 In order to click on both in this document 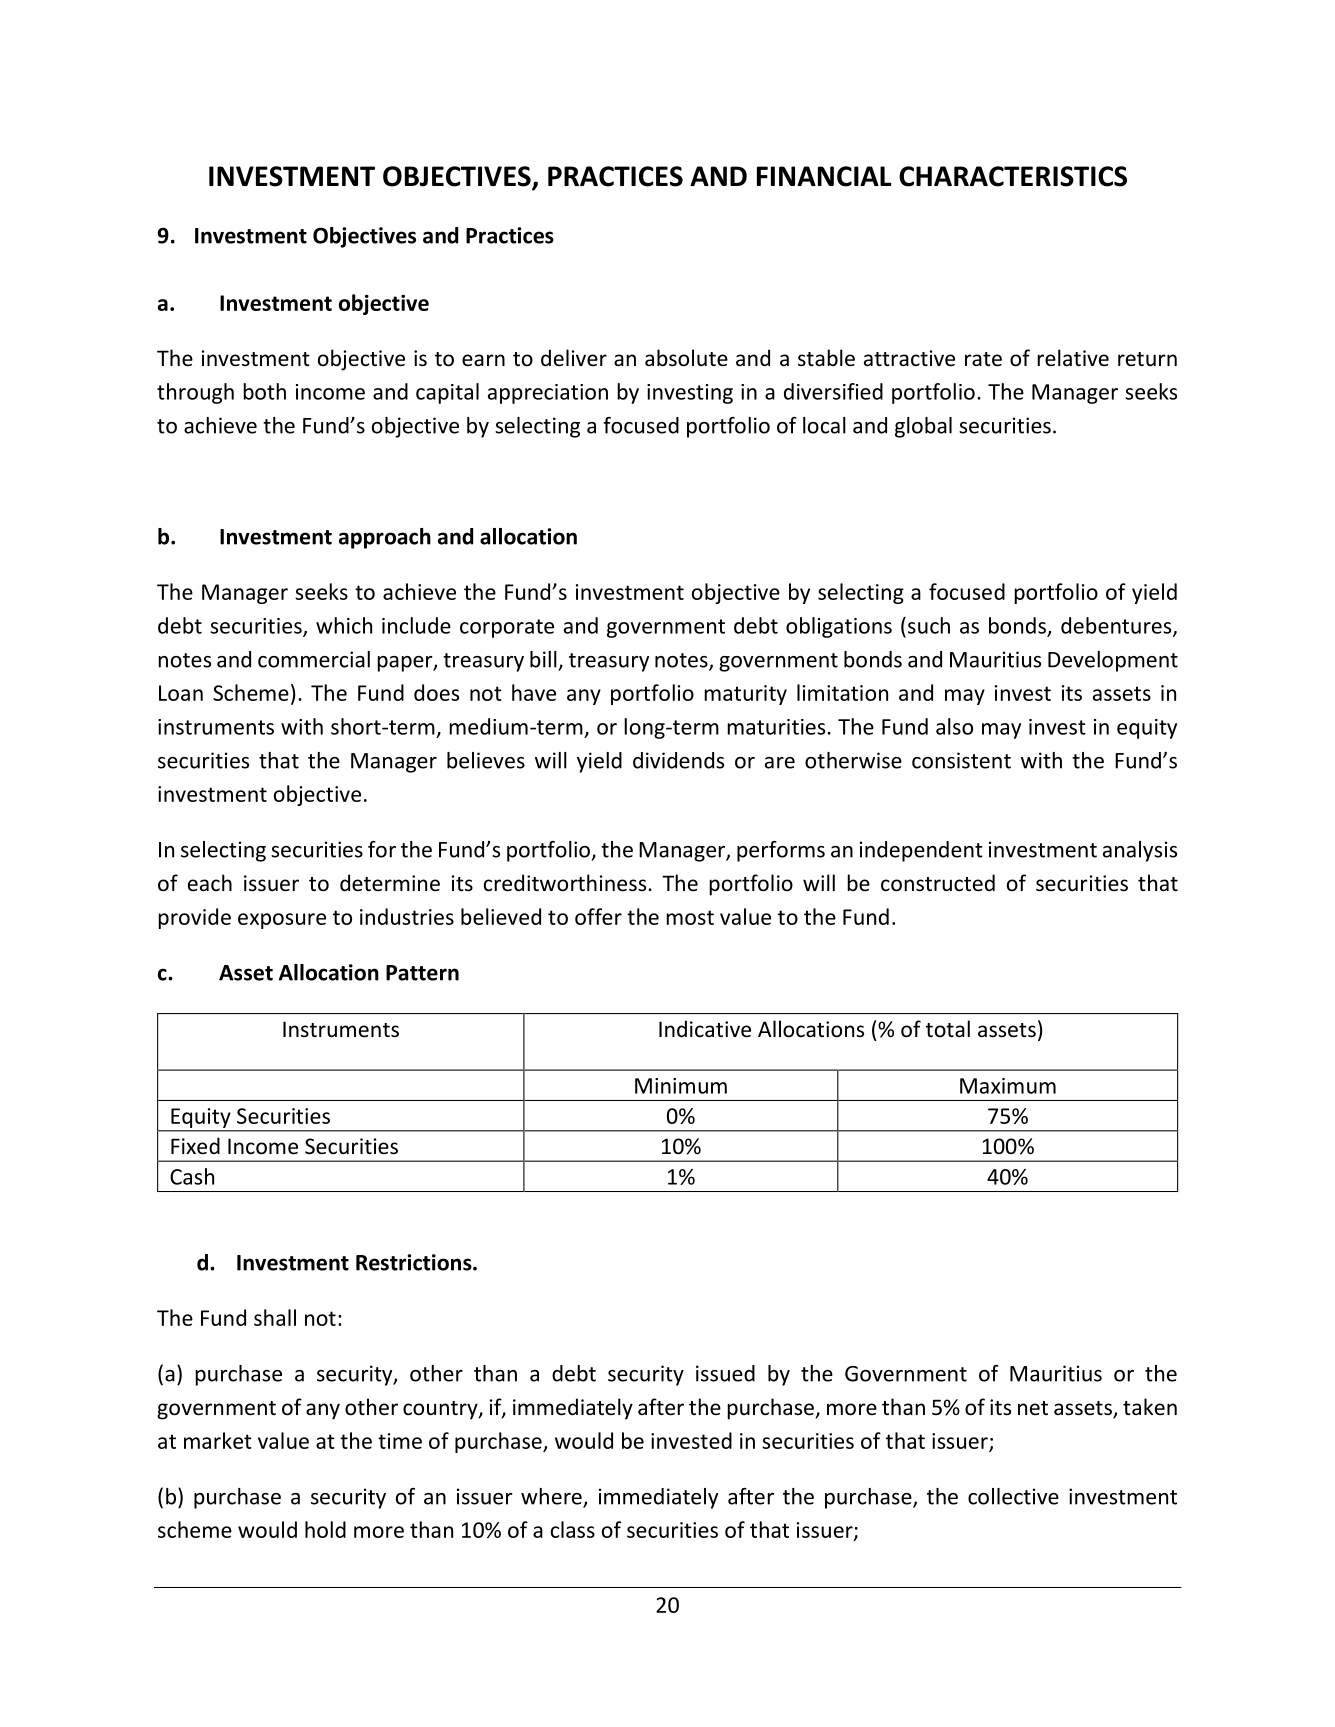, I will do `click(264, 391)`.
